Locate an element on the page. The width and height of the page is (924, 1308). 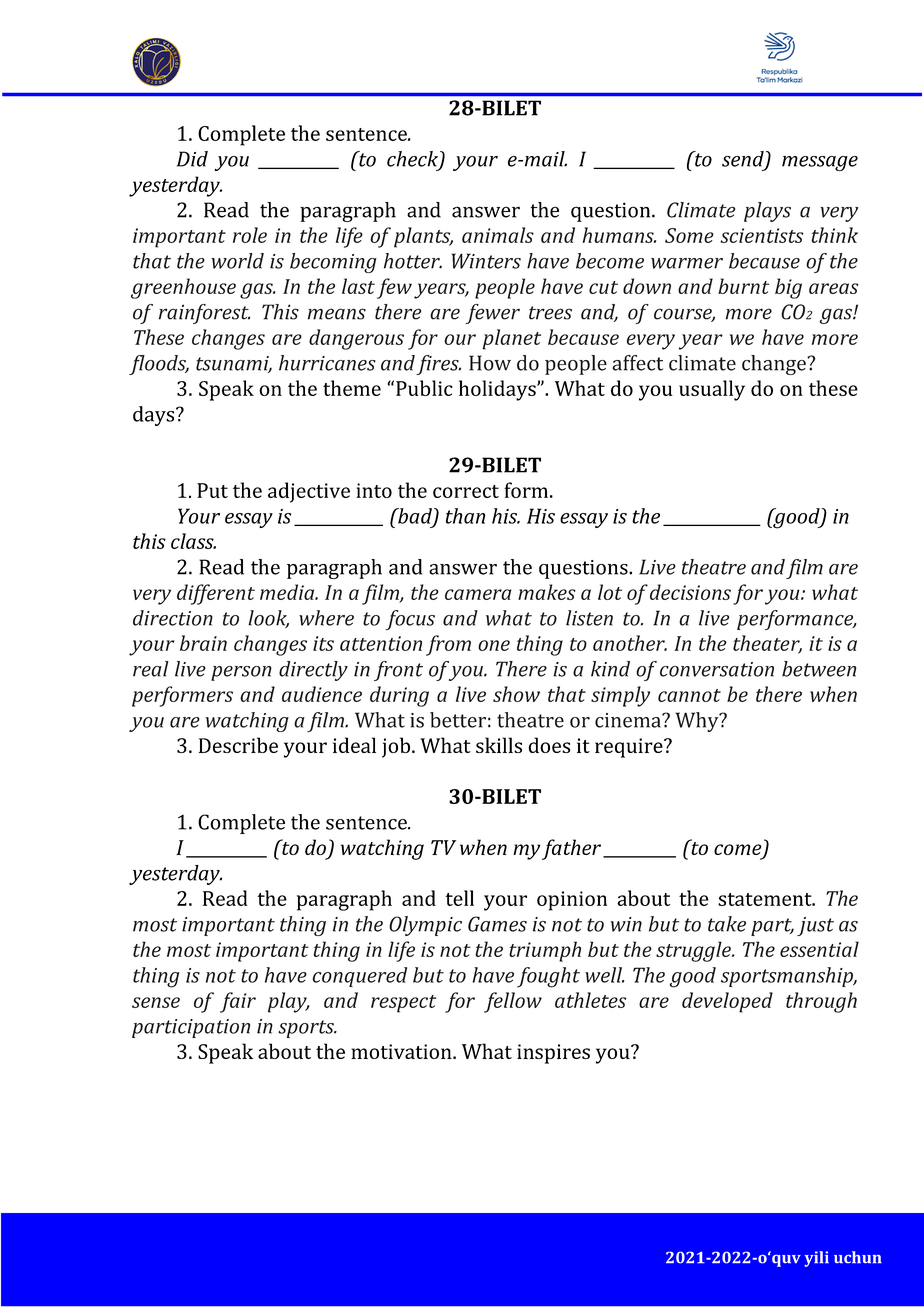
Describe is located at coordinates (238, 745).
